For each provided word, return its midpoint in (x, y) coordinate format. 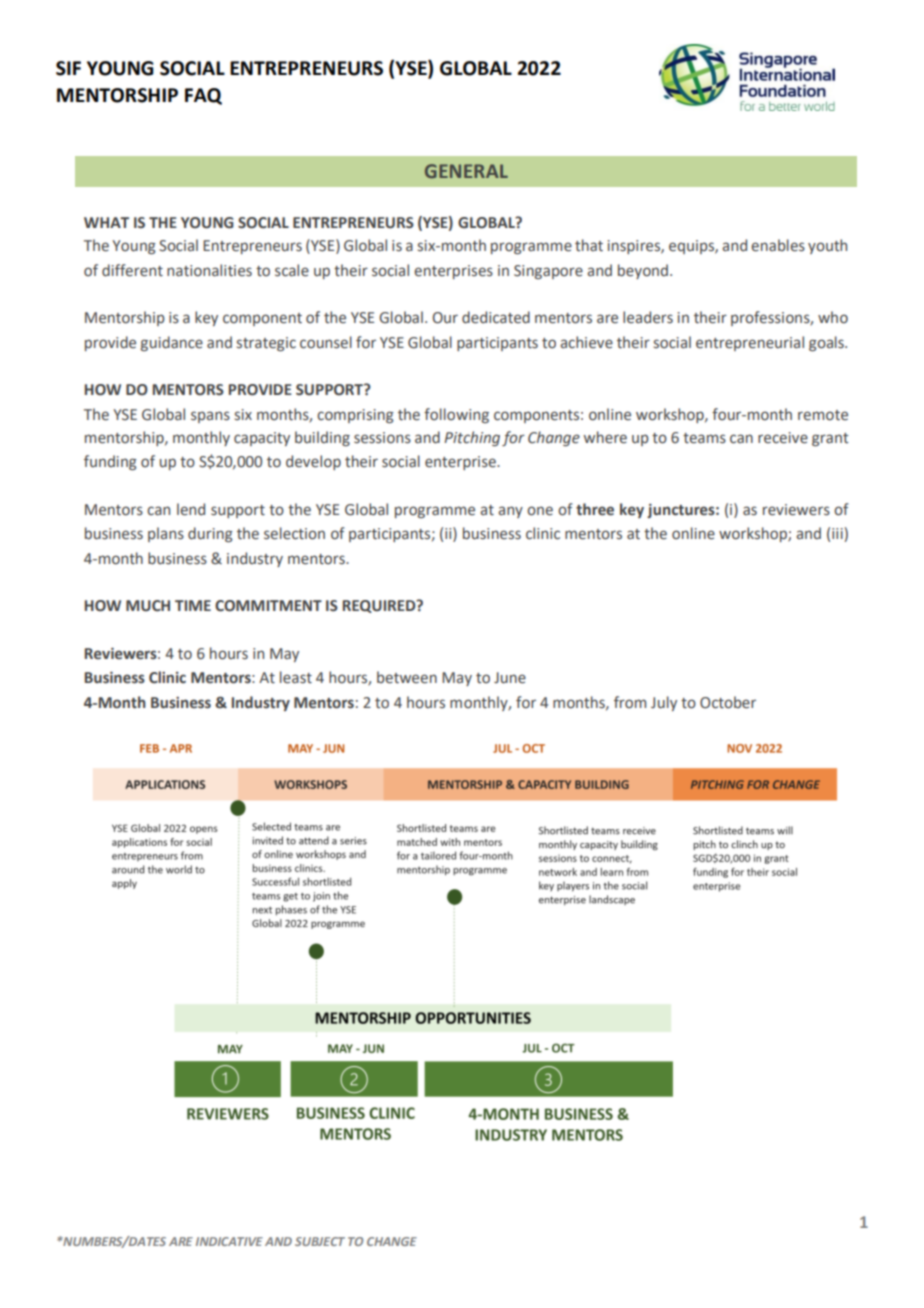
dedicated (496, 317)
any (510, 512)
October (728, 702)
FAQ (203, 96)
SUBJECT (320, 1241)
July (664, 703)
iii (838, 535)
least (296, 677)
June (510, 678)
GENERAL (466, 171)
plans (166, 534)
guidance (172, 343)
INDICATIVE (229, 1241)
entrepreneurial (750, 343)
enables (778, 245)
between (407, 677)
